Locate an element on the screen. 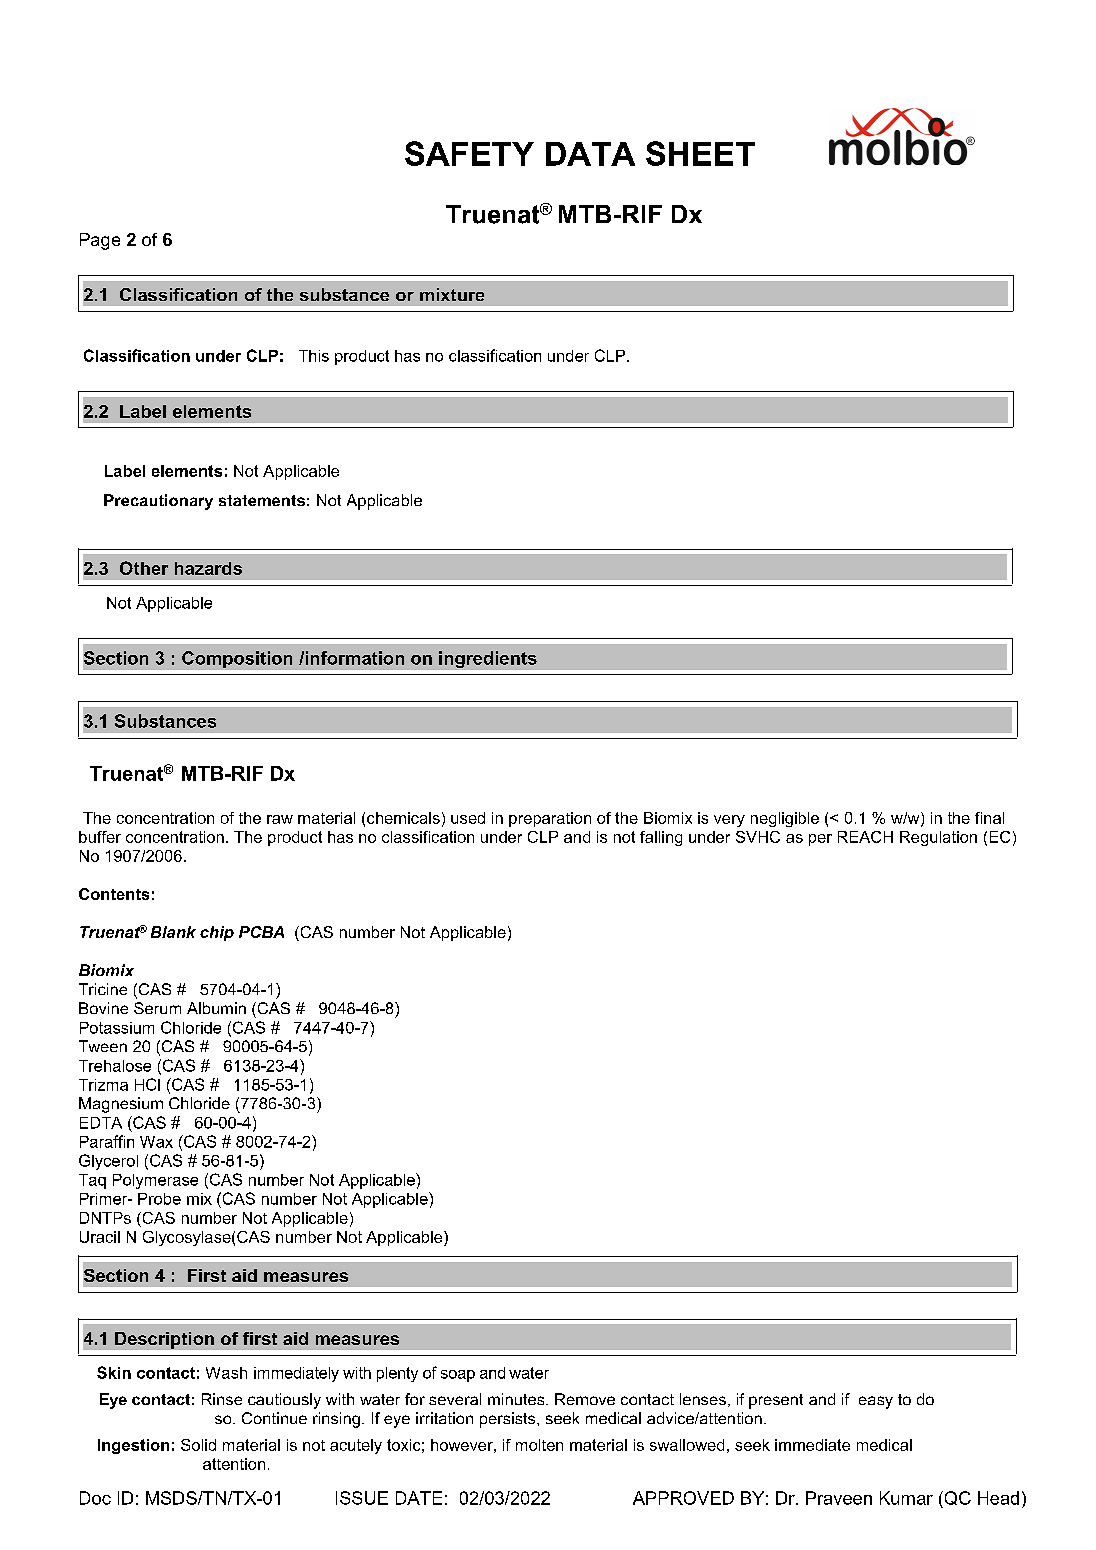  falling is located at coordinates (661, 838).
